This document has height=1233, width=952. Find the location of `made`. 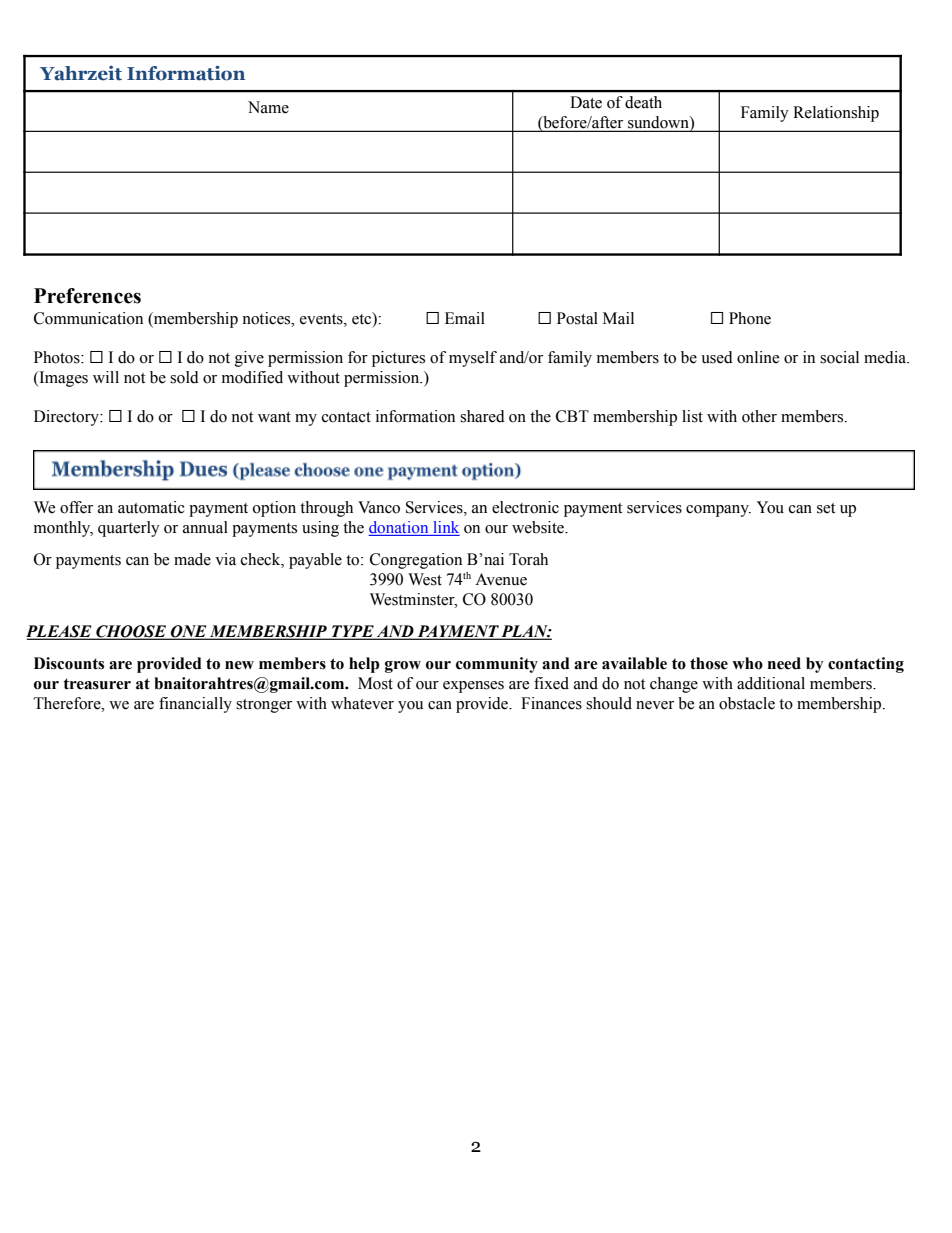

made is located at coordinates (192, 559).
